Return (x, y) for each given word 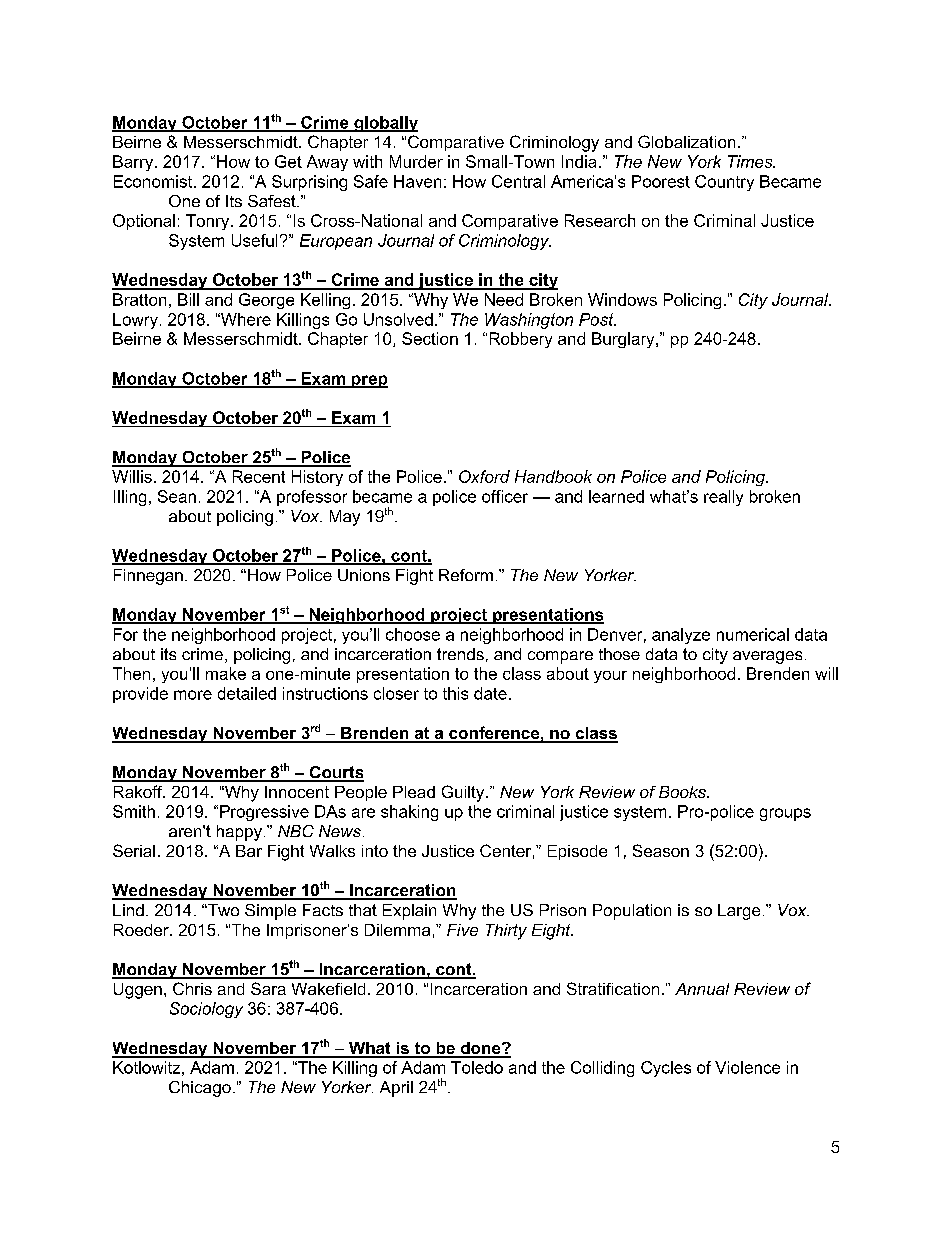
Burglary (624, 340)
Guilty (464, 793)
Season (661, 850)
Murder (416, 161)
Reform (466, 575)
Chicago (200, 1089)
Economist (154, 181)
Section (430, 338)
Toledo (477, 1067)
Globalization (686, 141)
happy (239, 833)
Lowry (135, 321)
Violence (747, 1067)
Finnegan (148, 577)
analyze (681, 636)
